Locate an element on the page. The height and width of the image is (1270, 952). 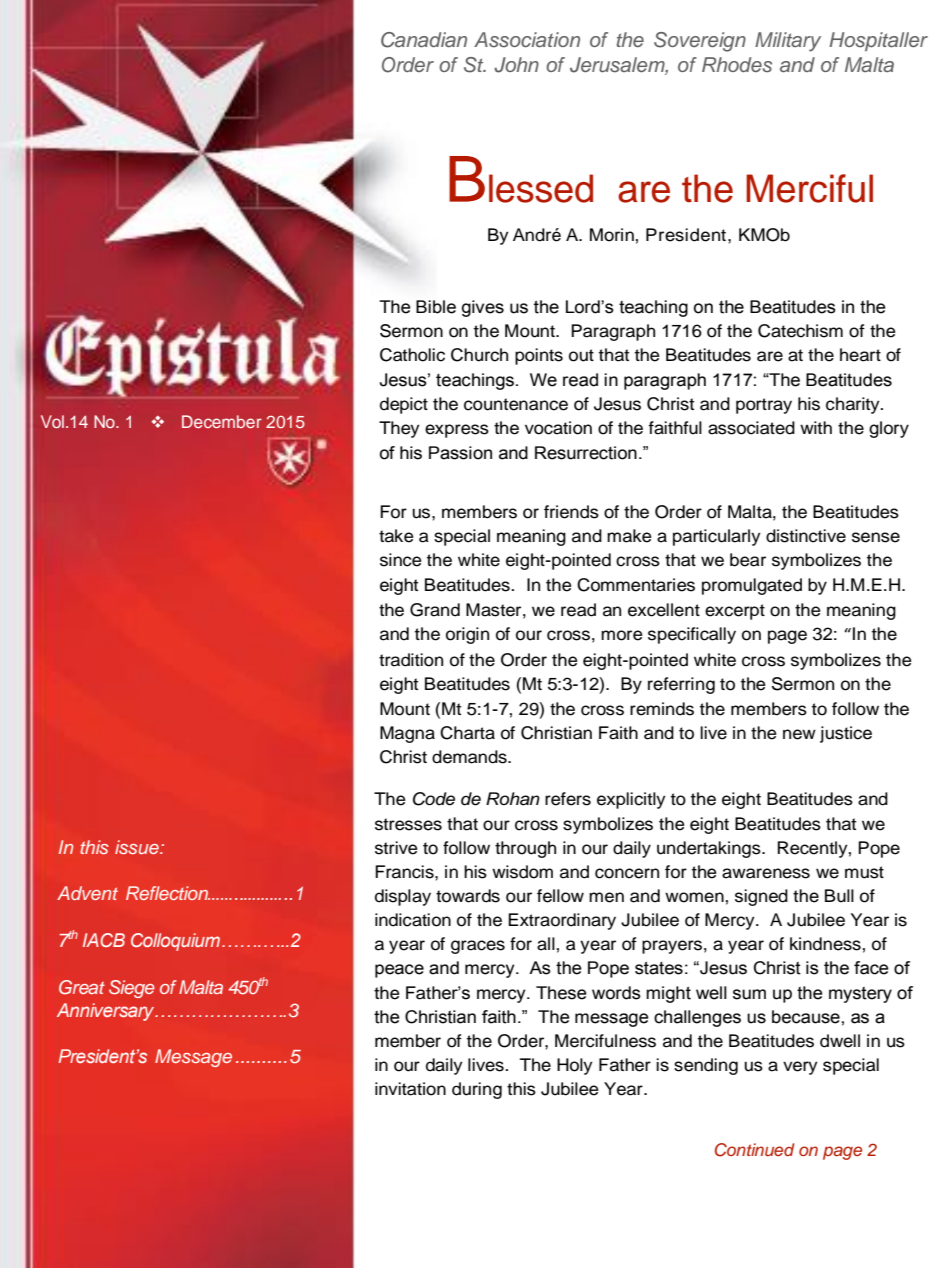
John is located at coordinates (516, 65).
